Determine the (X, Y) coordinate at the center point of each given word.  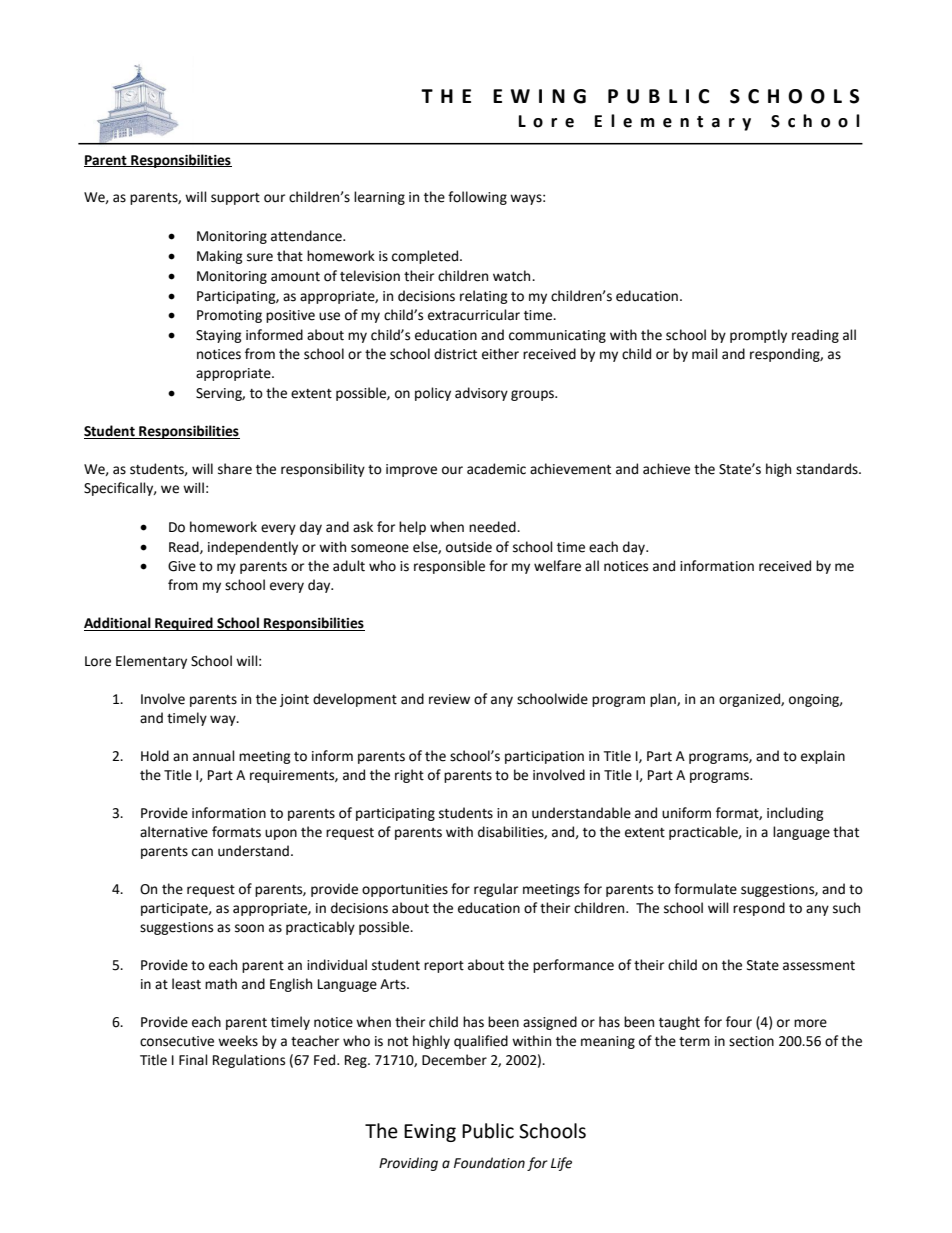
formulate (705, 889)
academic (496, 469)
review (449, 699)
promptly (758, 336)
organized (750, 700)
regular (496, 890)
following (477, 198)
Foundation (489, 1163)
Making (220, 257)
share (235, 469)
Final (193, 1060)
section (751, 1041)
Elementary (151, 662)
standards (828, 469)
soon (249, 928)
